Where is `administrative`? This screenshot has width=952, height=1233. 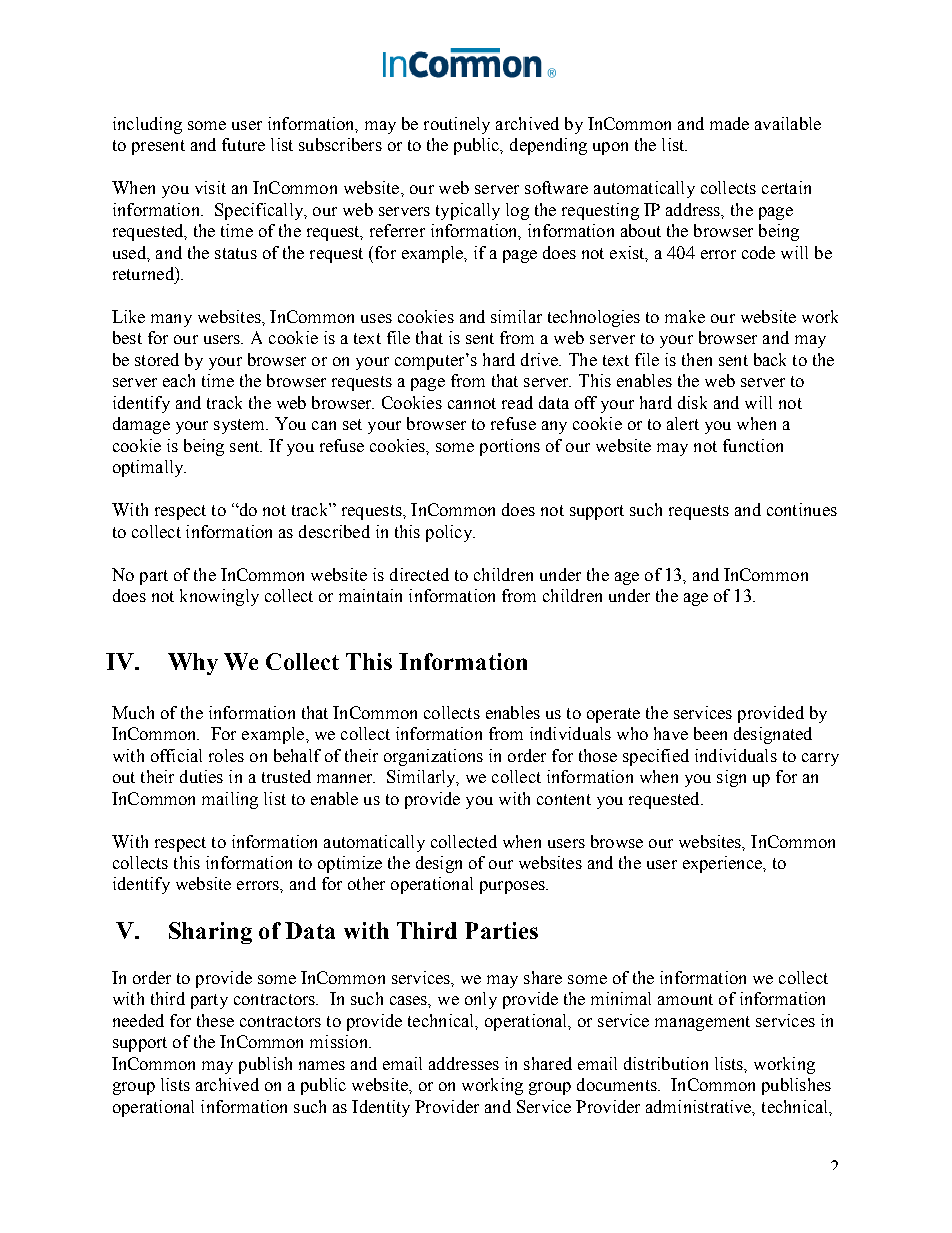 administrative is located at coordinates (700, 1107).
